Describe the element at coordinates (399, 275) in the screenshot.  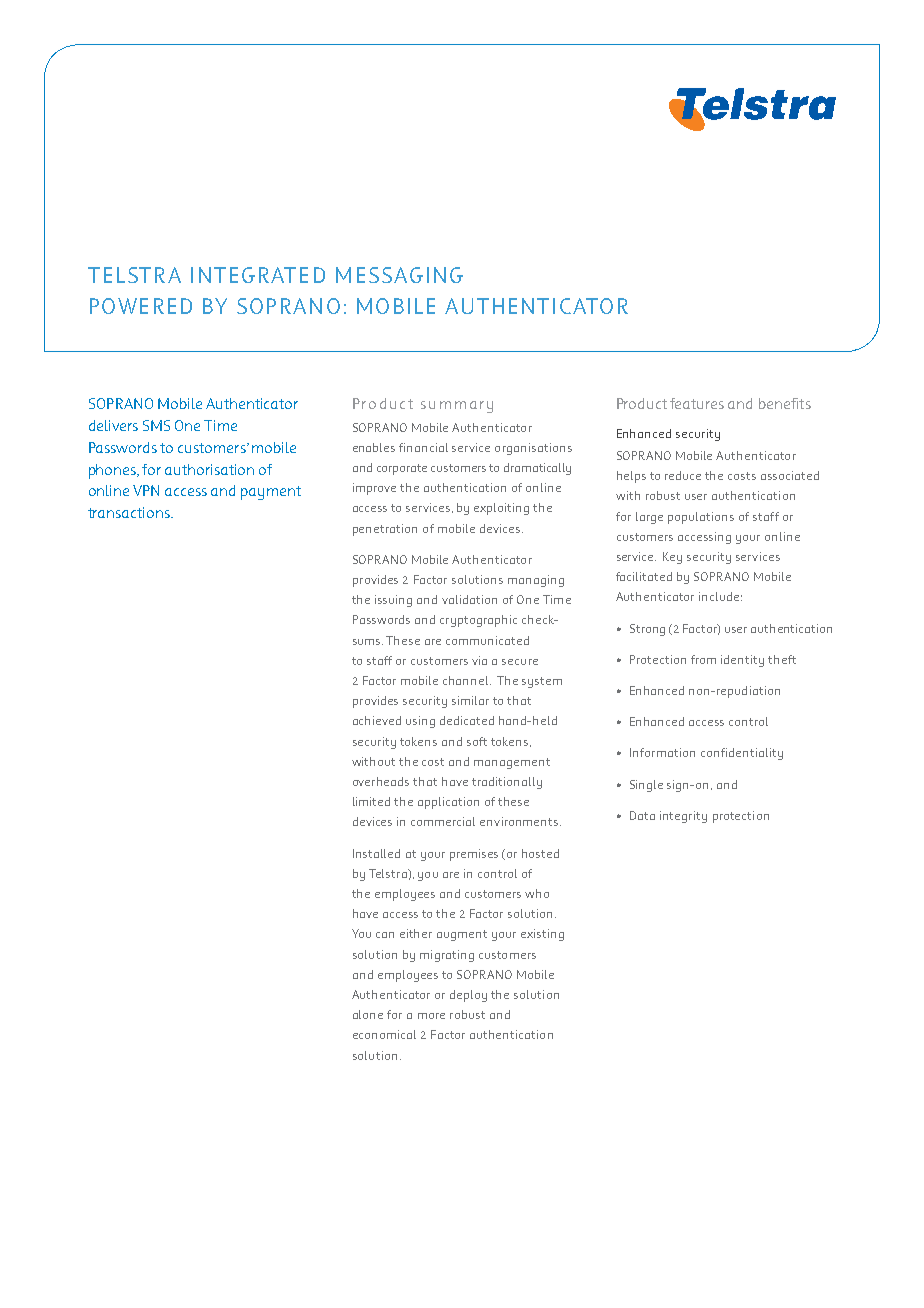
I see `Messaging` at that location.
